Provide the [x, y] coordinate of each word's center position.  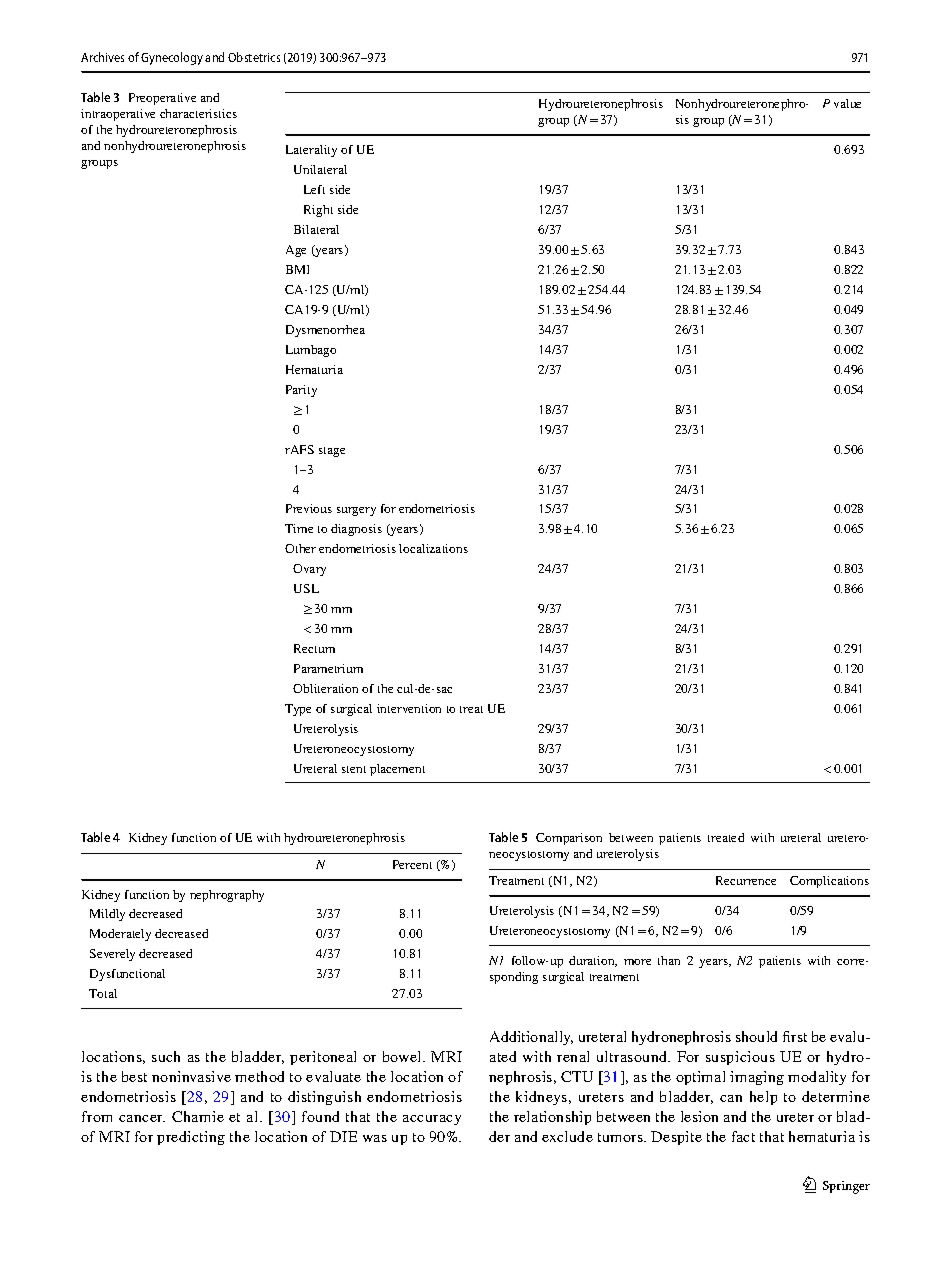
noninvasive [191, 1076]
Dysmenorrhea [325, 331]
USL [306, 588]
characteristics [198, 113]
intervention [409, 708]
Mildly [107, 915]
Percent [412, 864]
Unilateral [320, 169]
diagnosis [356, 530]
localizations [433, 548]
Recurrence [746, 880]
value [847, 103]
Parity [301, 391]
